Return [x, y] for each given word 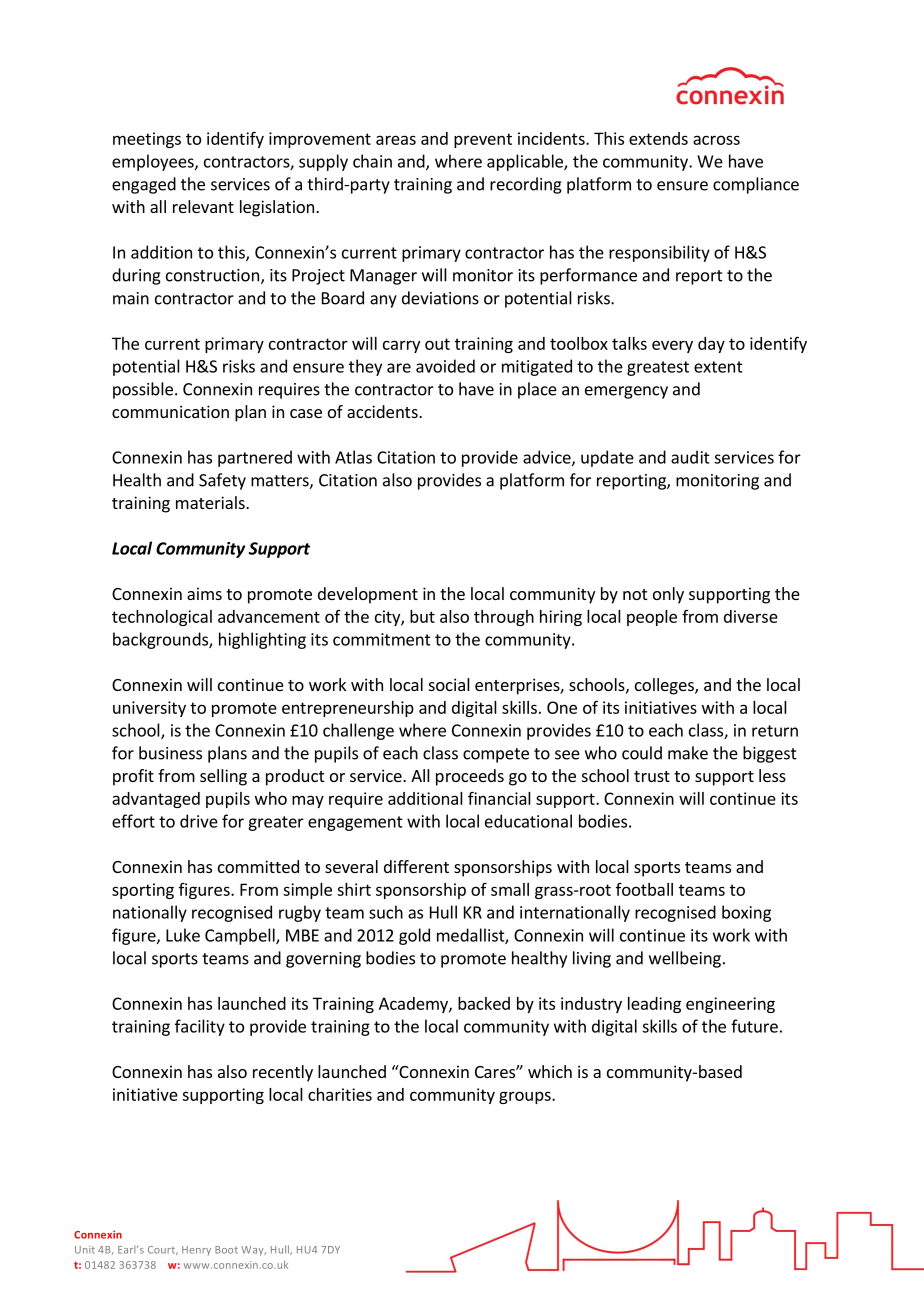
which [550, 1071]
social [449, 684]
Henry [196, 1251]
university [149, 709]
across [716, 140]
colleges [665, 686]
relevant [203, 206]
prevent [483, 140]
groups [526, 1097]
